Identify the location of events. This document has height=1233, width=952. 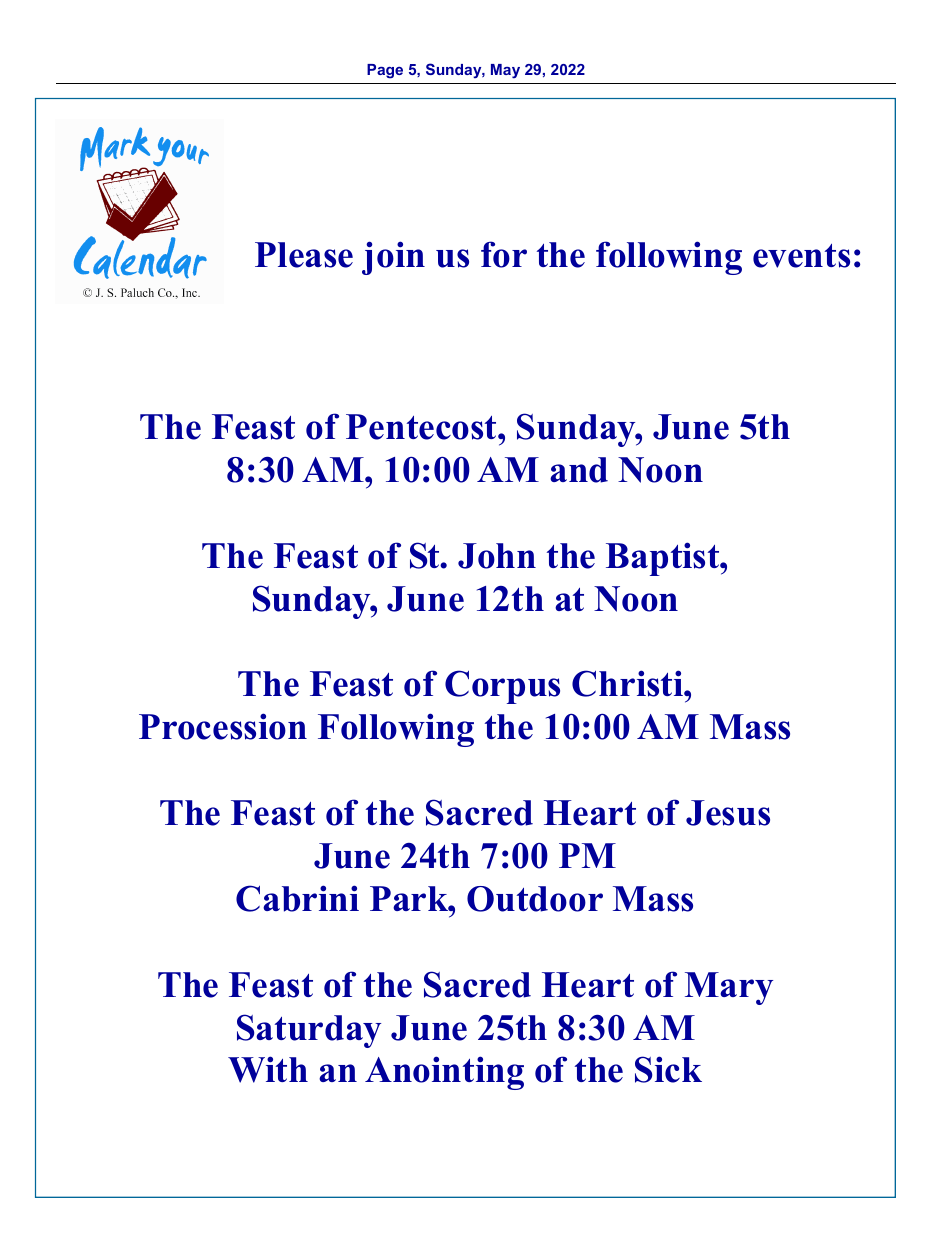
(801, 256).
